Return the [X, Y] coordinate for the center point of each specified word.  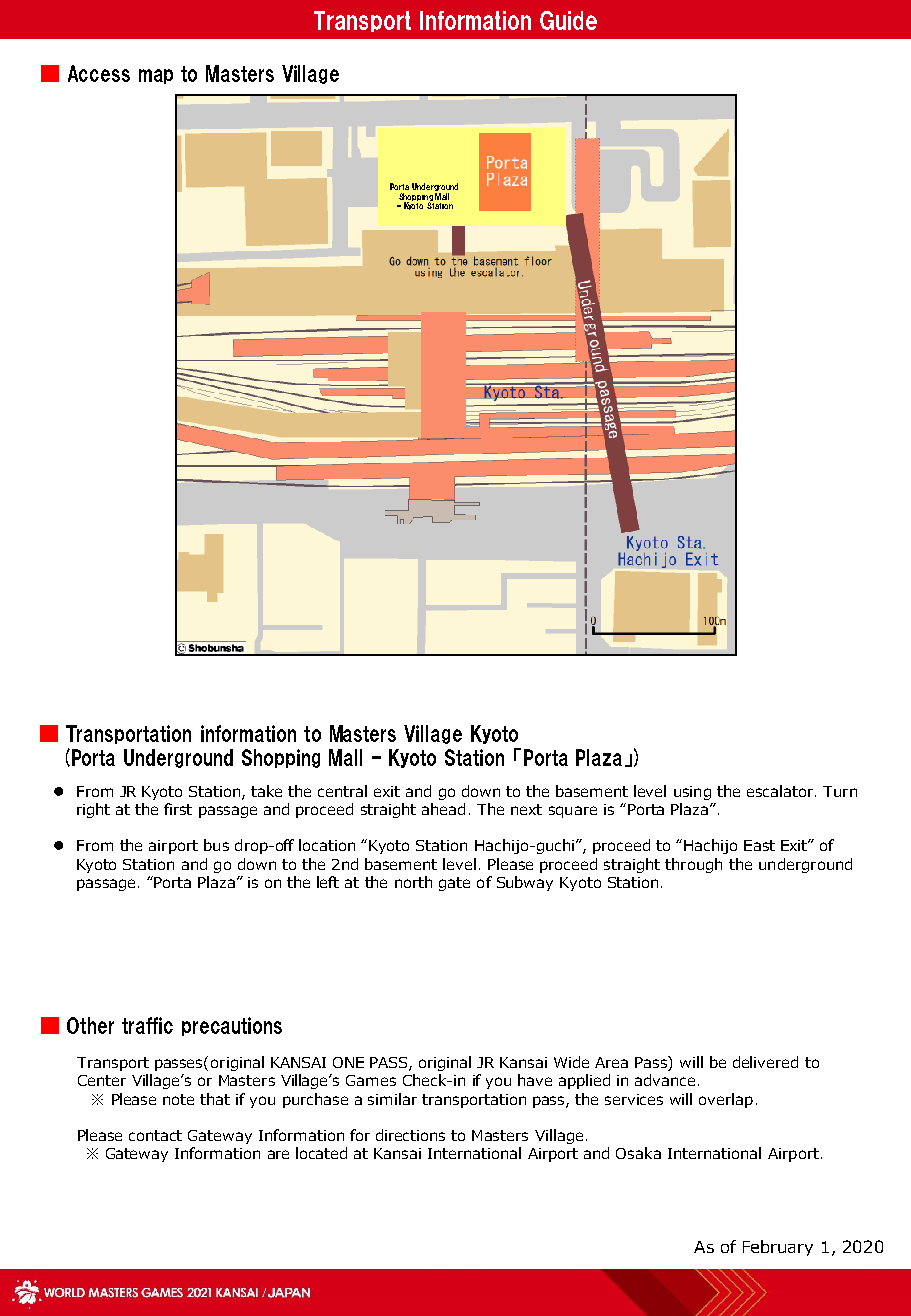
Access [99, 73]
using [692, 793]
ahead [443, 809]
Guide [568, 20]
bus [216, 845]
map [156, 76]
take [266, 791]
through [693, 865]
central [342, 791]
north [413, 882]
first [178, 809]
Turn [840, 791]
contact [155, 1135]
